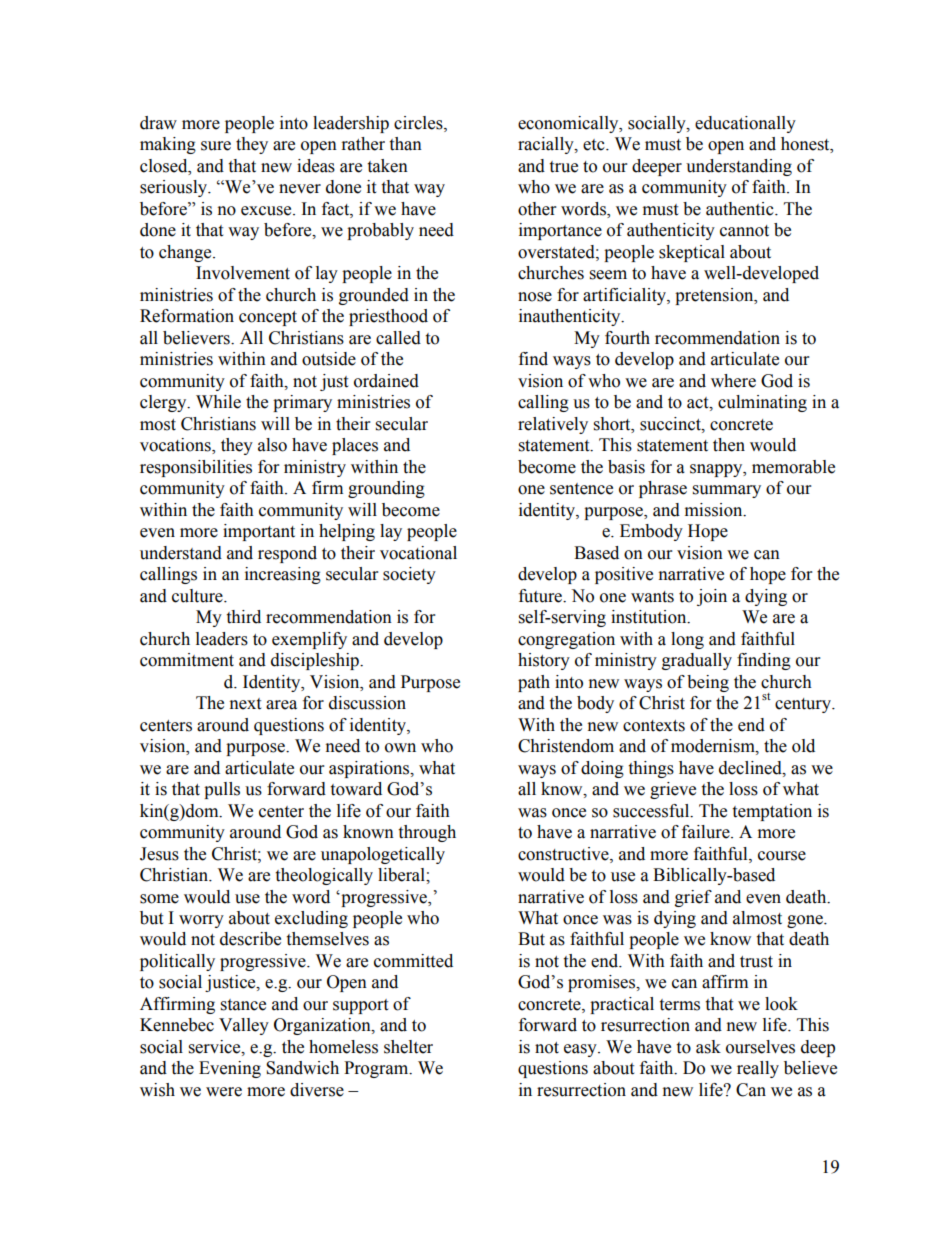 This document has width=952, height=1233. What do you see at coordinates (216, 1047) in the document?
I see `service` at bounding box center [216, 1047].
